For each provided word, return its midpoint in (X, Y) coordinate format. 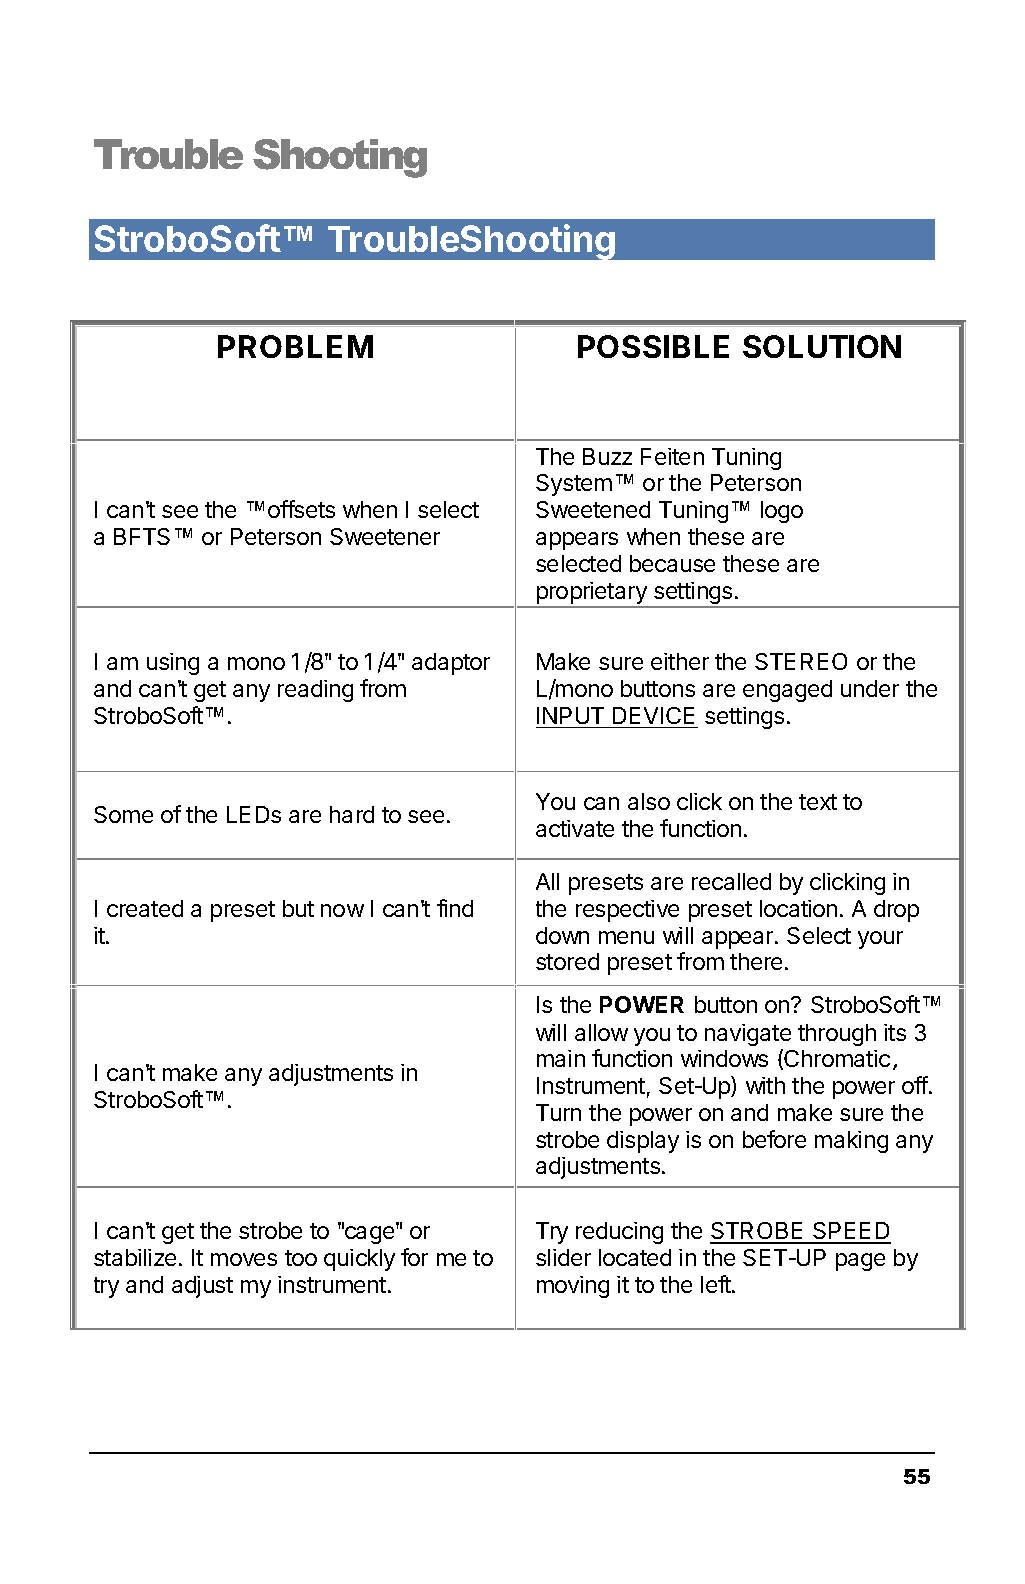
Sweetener (385, 536)
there (756, 961)
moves (244, 1259)
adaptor (451, 664)
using (173, 664)
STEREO (801, 661)
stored (567, 961)
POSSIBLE (653, 346)
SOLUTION (822, 346)
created (145, 908)
